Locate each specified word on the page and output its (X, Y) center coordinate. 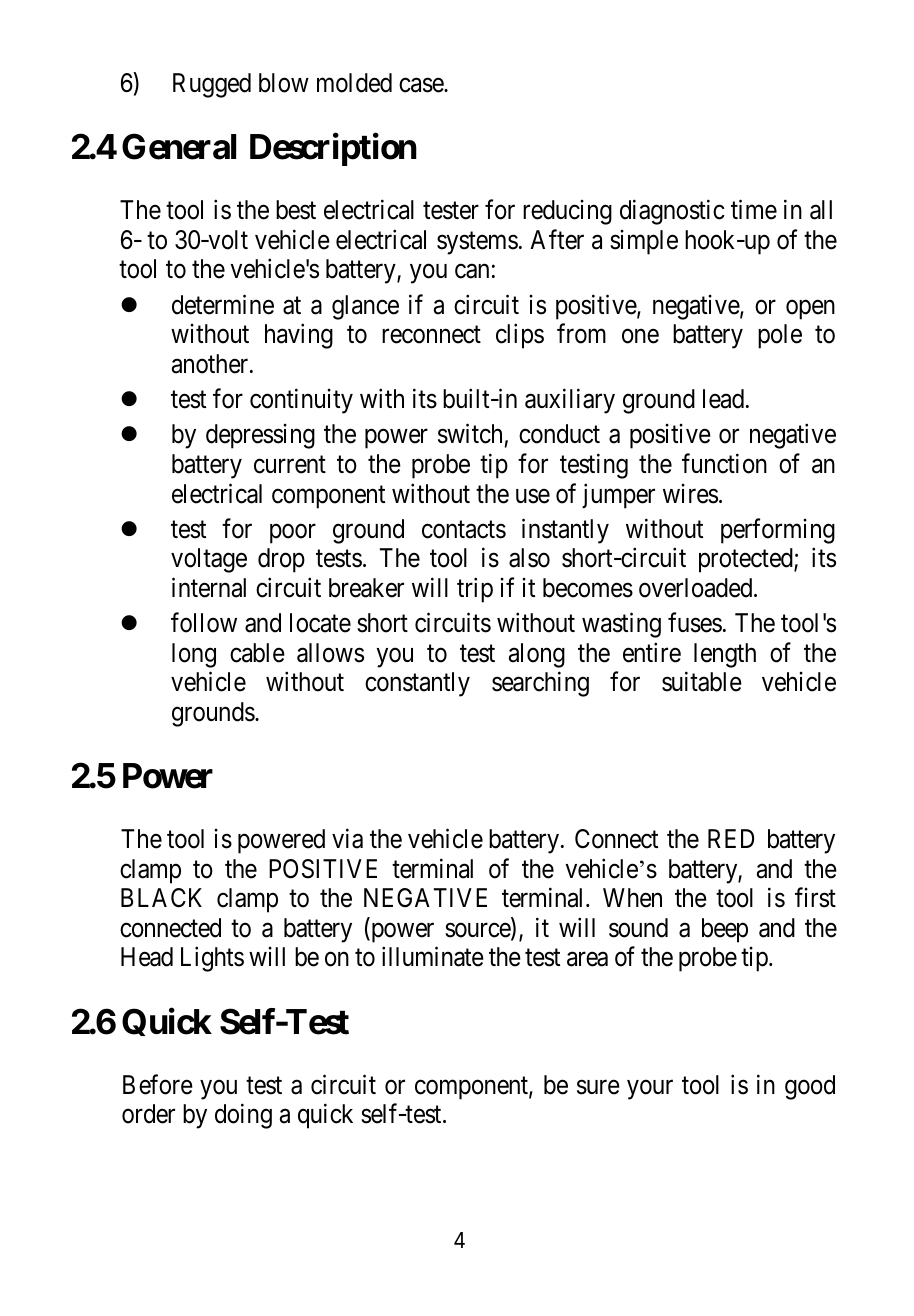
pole (780, 336)
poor (293, 534)
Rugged (212, 85)
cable (257, 653)
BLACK (161, 898)
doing (243, 1116)
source (478, 931)
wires (690, 494)
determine (223, 304)
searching (540, 684)
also (529, 558)
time (754, 210)
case (422, 85)
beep (725, 930)
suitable (702, 682)
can (472, 272)
